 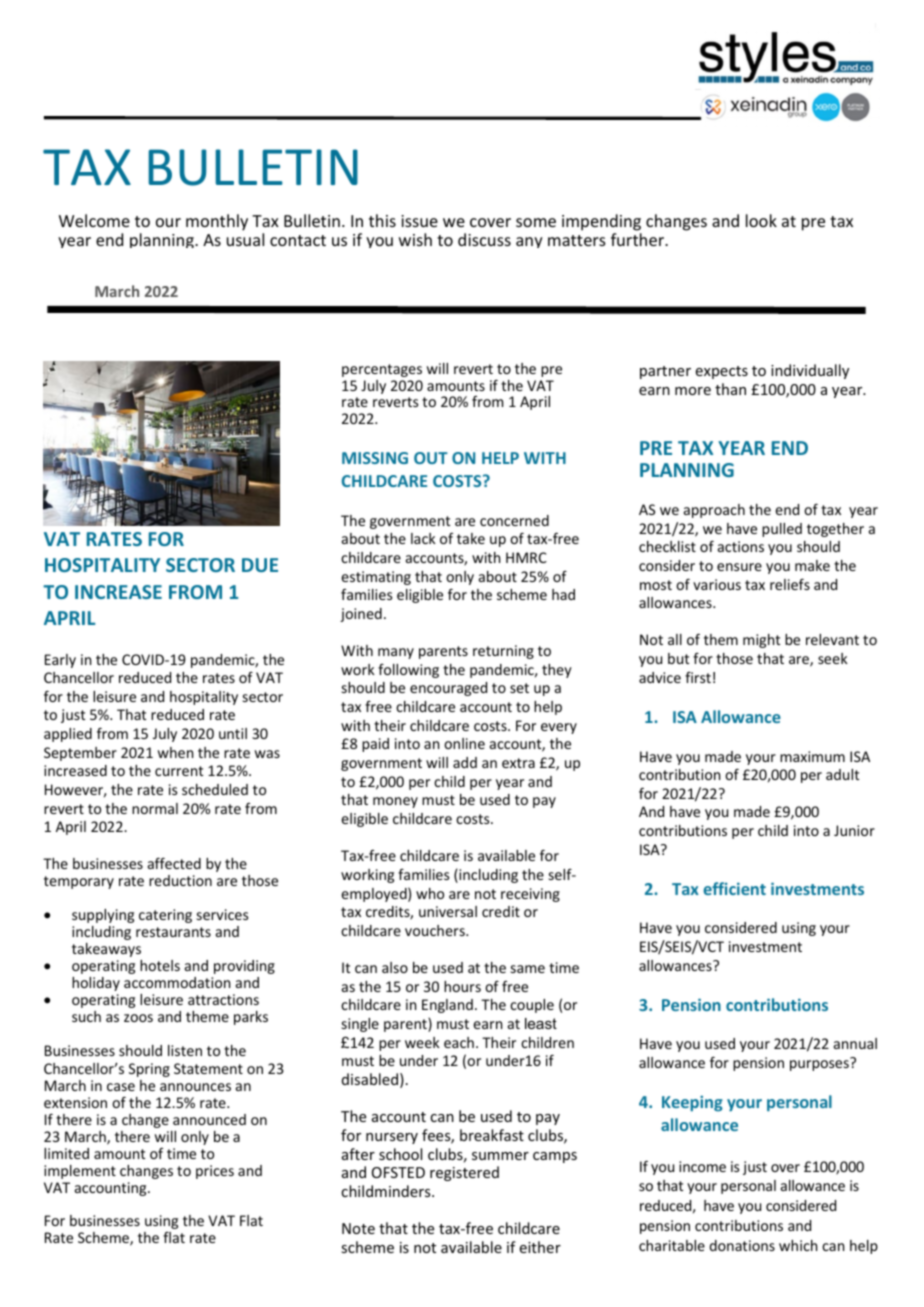 I want to click on registered, so click(x=464, y=1173).
